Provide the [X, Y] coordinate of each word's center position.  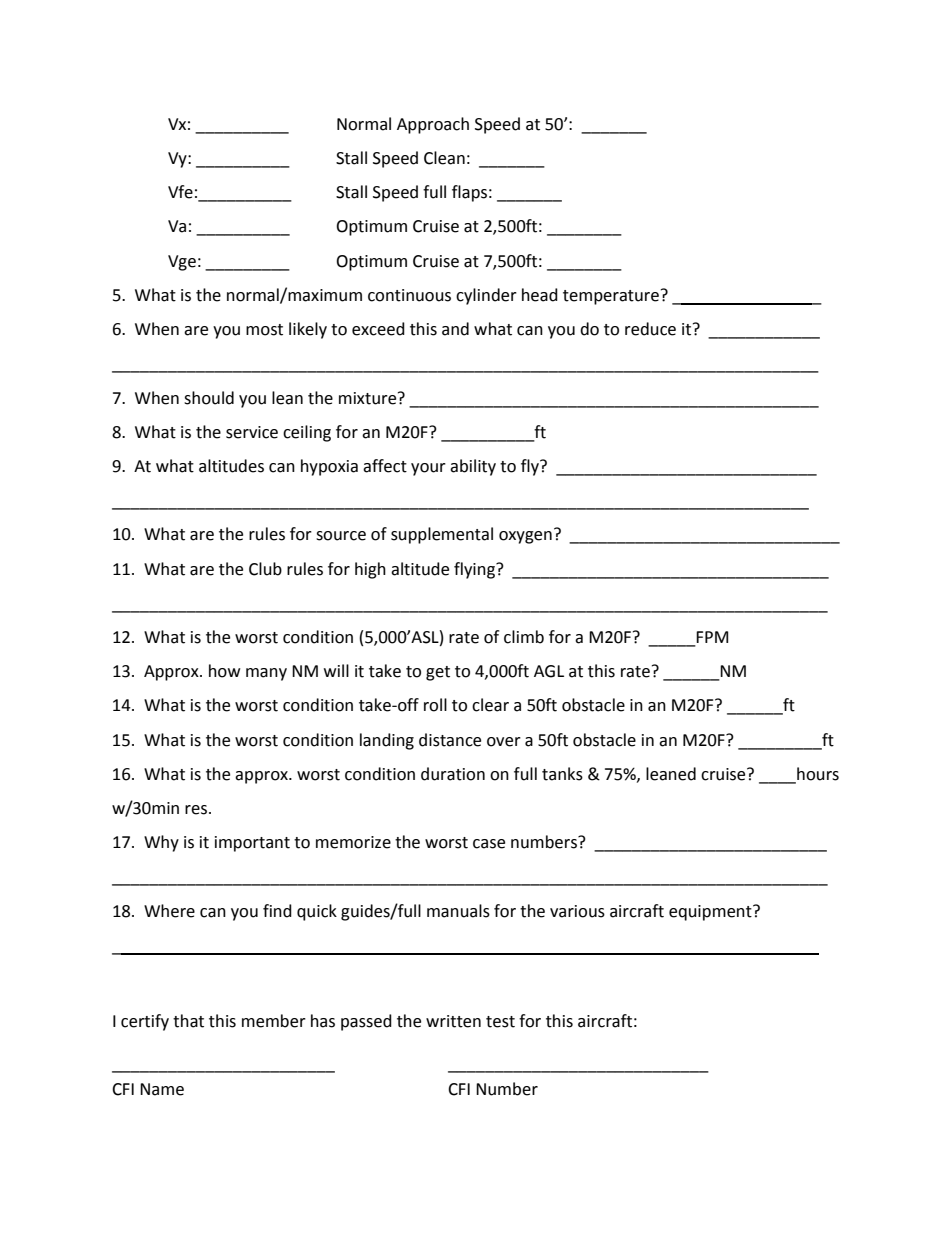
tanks [562, 774]
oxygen [525, 537]
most [264, 330]
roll [435, 705]
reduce [650, 329]
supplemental [442, 535]
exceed [378, 329]
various [577, 911]
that [188, 1021]
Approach [433, 125]
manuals [458, 911]
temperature [611, 297]
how [224, 671]
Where [169, 911]
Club [265, 569]
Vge [182, 263]
